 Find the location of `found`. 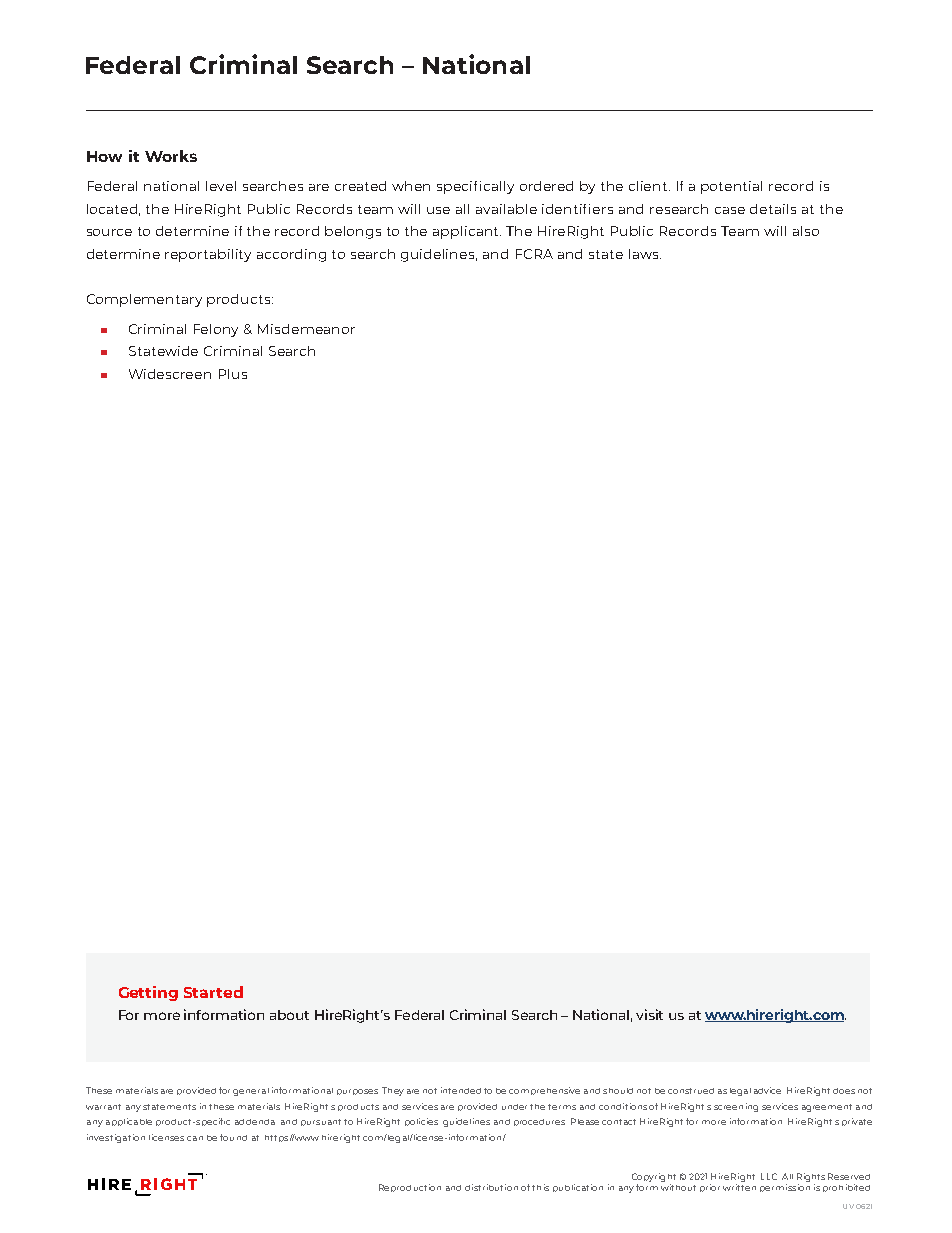

found is located at coordinates (233, 1137).
